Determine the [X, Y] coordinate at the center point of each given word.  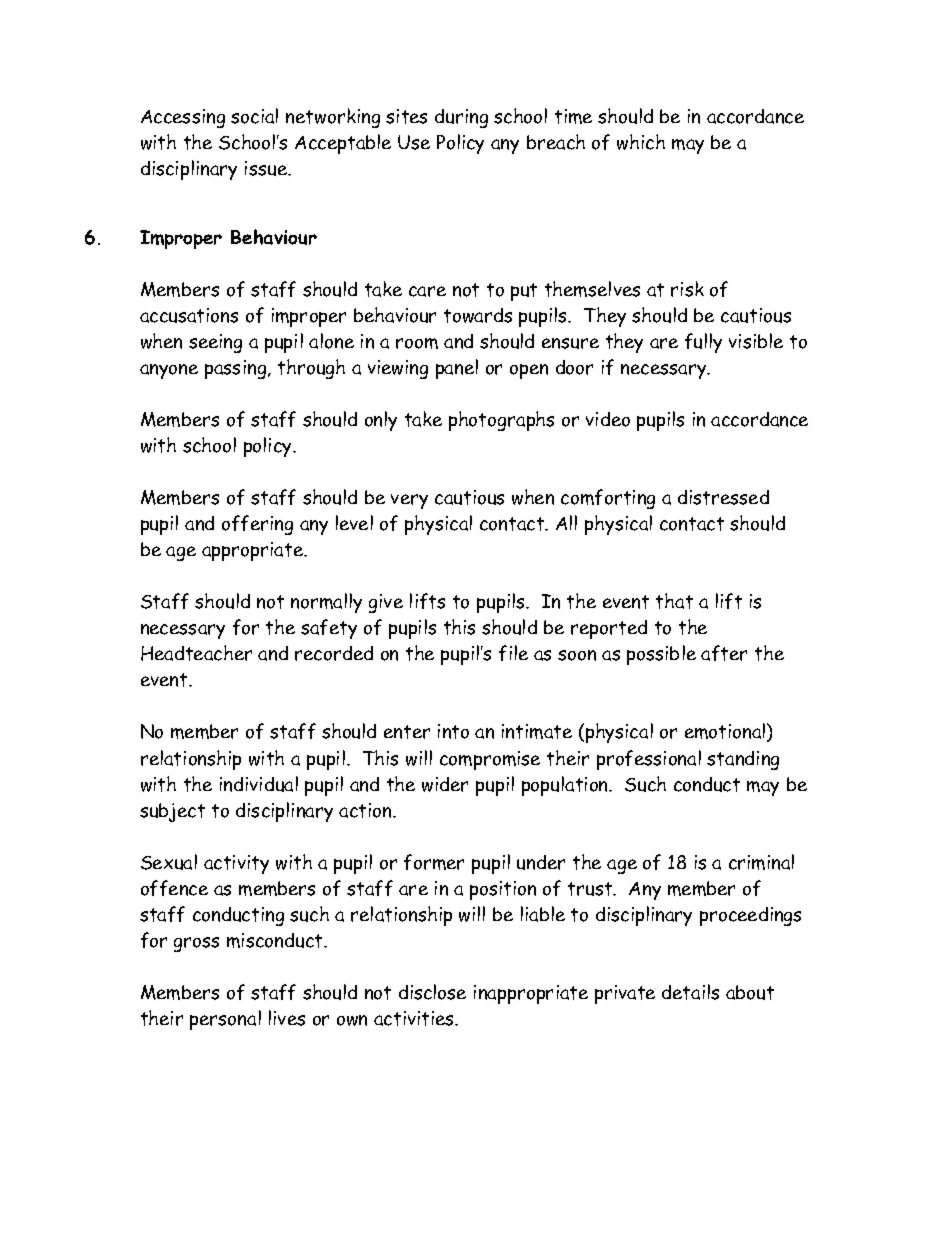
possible [661, 655]
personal [225, 1020]
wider [445, 784]
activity [236, 864]
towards [478, 315]
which [641, 142]
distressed [723, 497]
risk [687, 289]
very [409, 501]
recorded [334, 653]
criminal [761, 862]
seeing [215, 343]
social [254, 116]
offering [257, 525]
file [513, 653]
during [461, 118]
